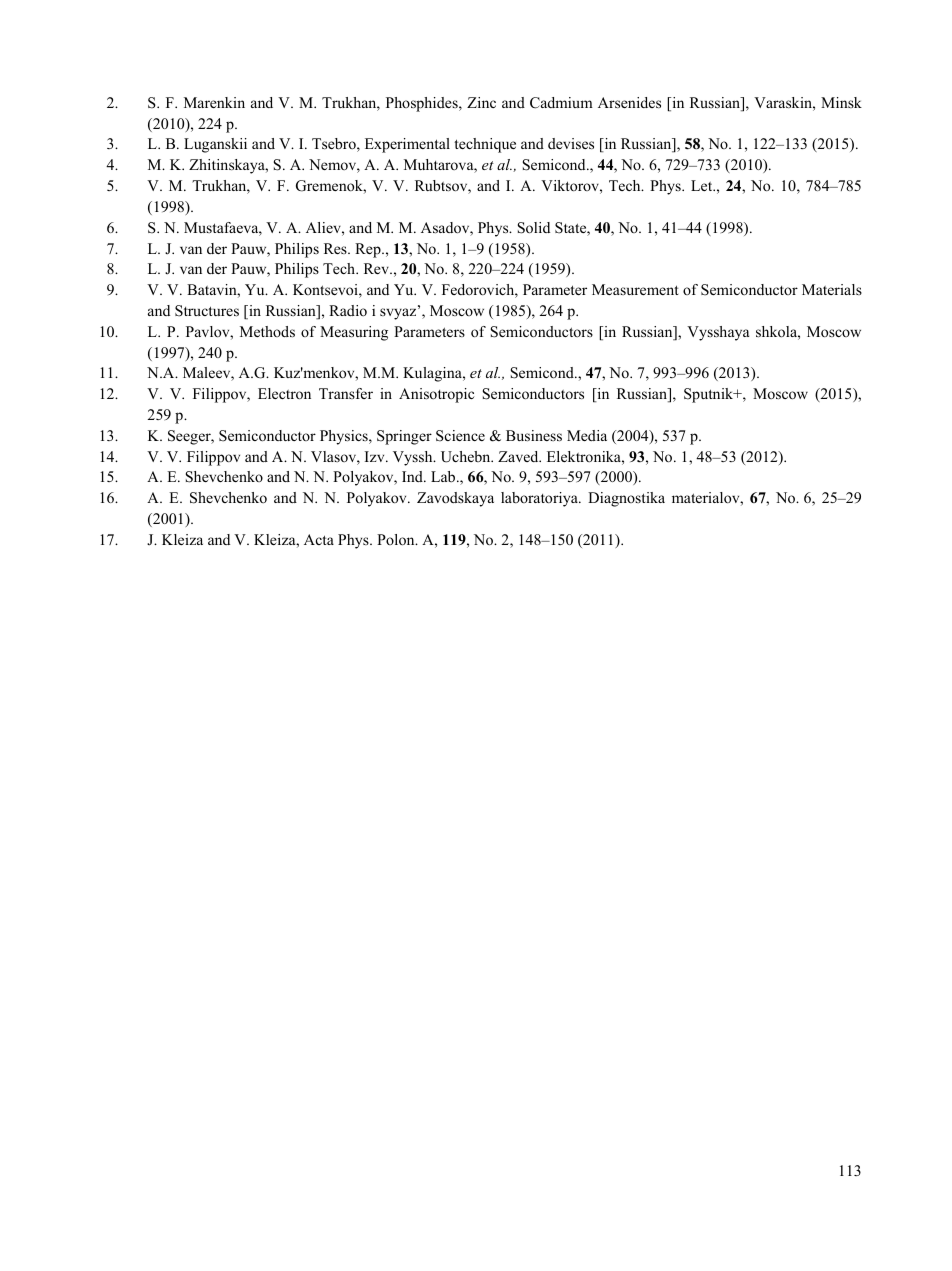  I want to click on Cadmium, so click(561, 103).
